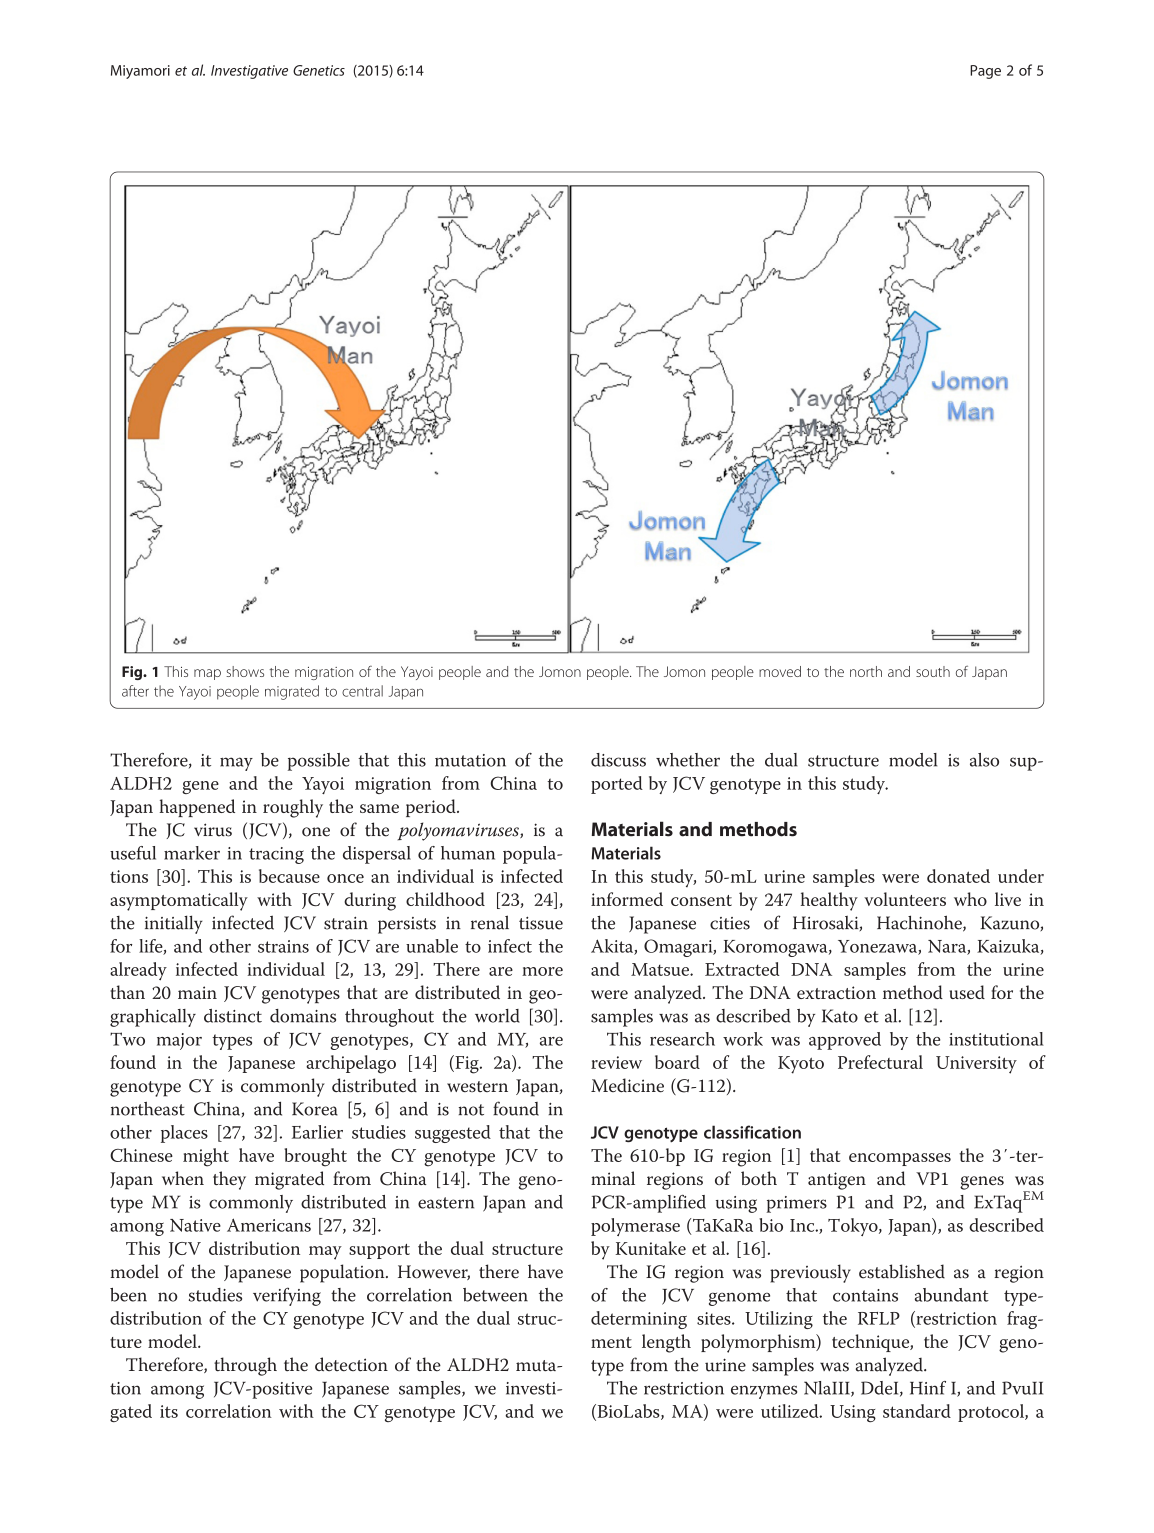  What do you see at coordinates (984, 760) in the image?
I see `also` at bounding box center [984, 760].
